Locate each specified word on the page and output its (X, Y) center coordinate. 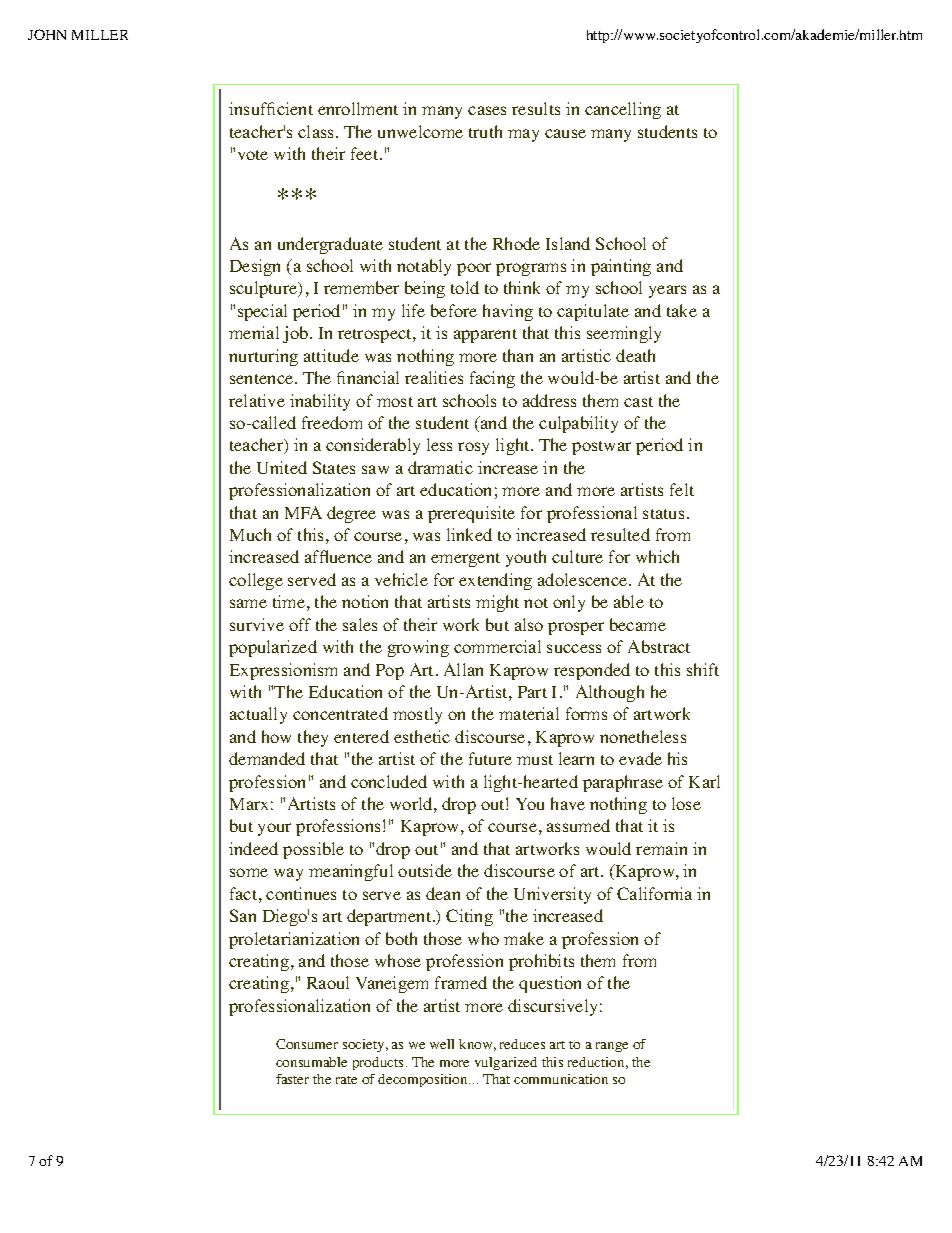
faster (292, 1079)
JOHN (47, 34)
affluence (338, 556)
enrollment (358, 108)
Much (250, 534)
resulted (620, 534)
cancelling (623, 110)
